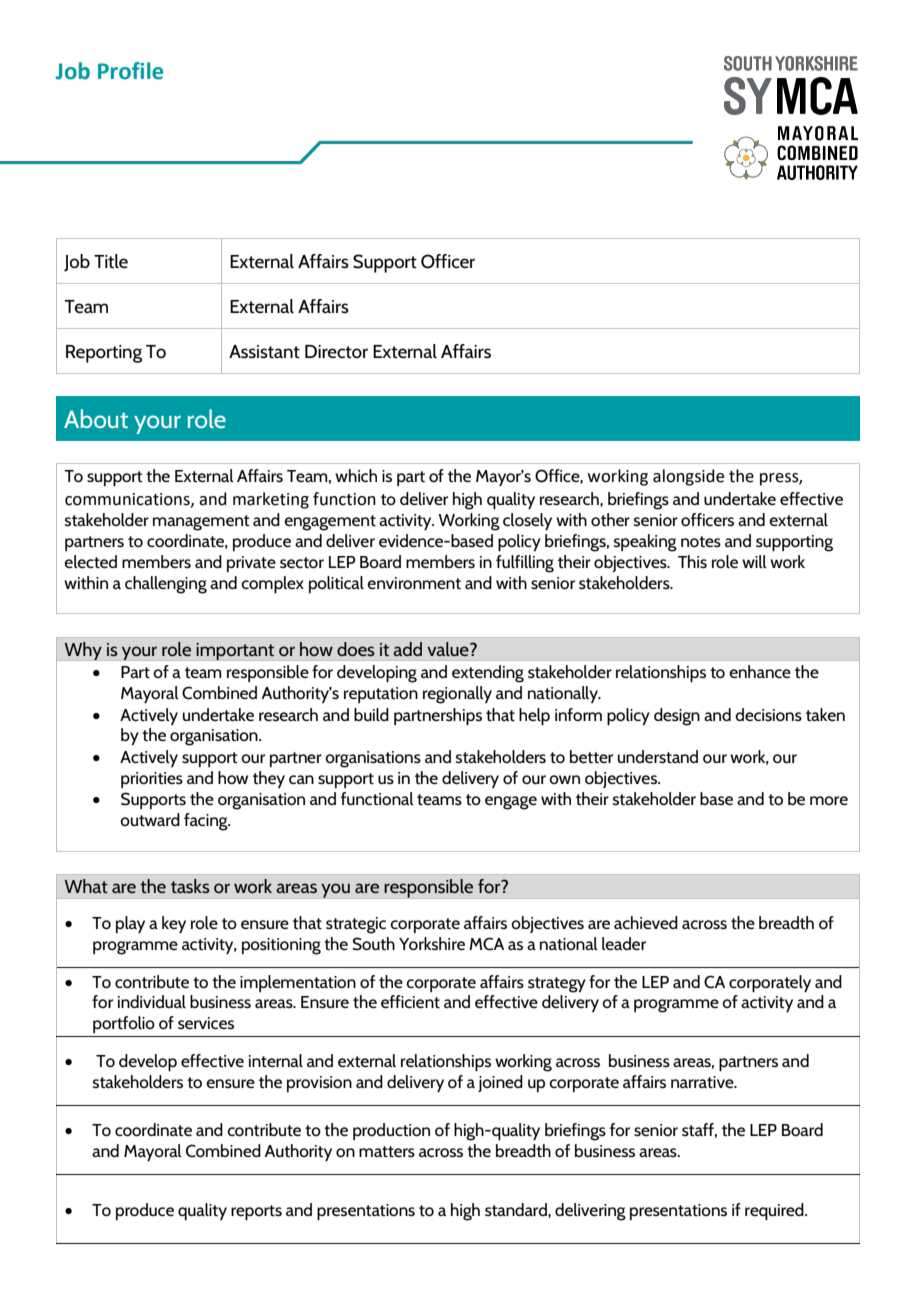  I want to click on enhance, so click(760, 671).
